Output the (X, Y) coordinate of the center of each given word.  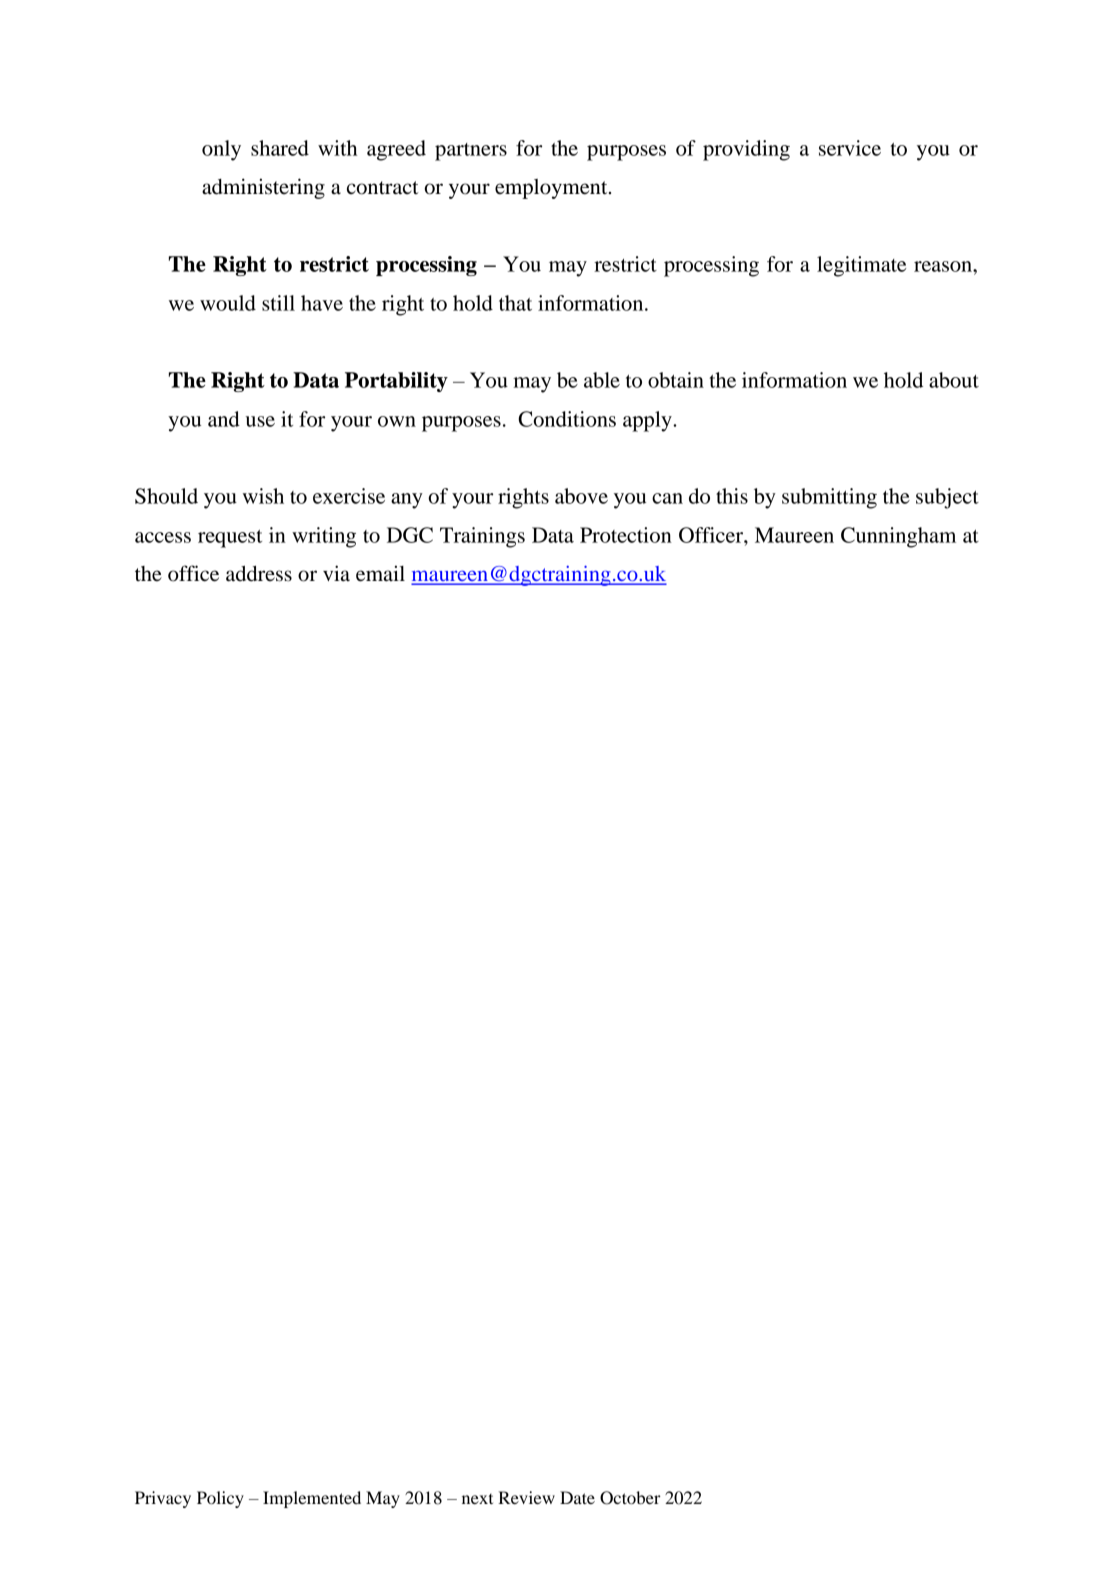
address (259, 573)
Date (577, 1497)
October (630, 1498)
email (380, 573)
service (850, 148)
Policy (220, 1499)
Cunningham (898, 537)
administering (263, 188)
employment (552, 189)
